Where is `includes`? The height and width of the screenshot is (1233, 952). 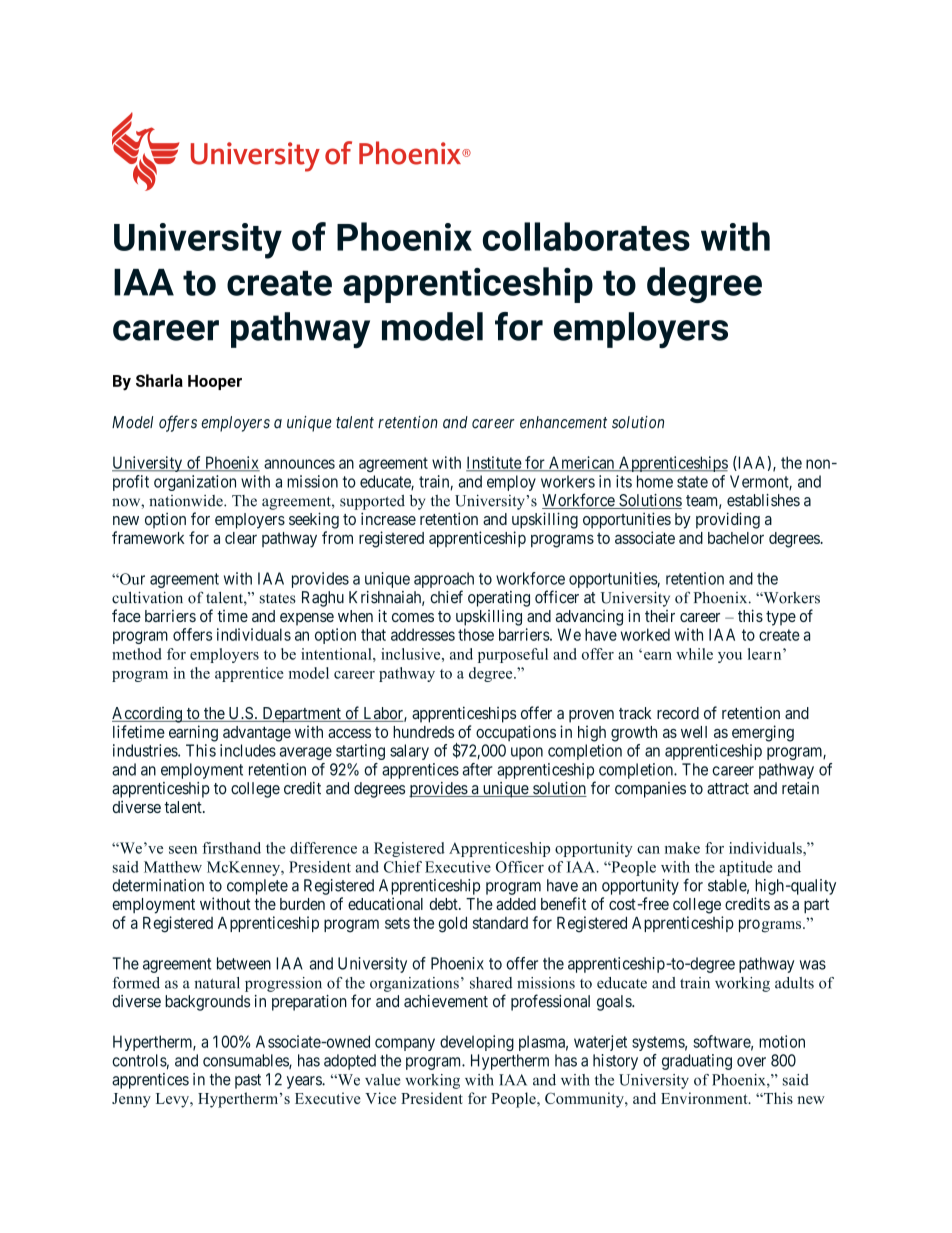
includes is located at coordinates (248, 750).
